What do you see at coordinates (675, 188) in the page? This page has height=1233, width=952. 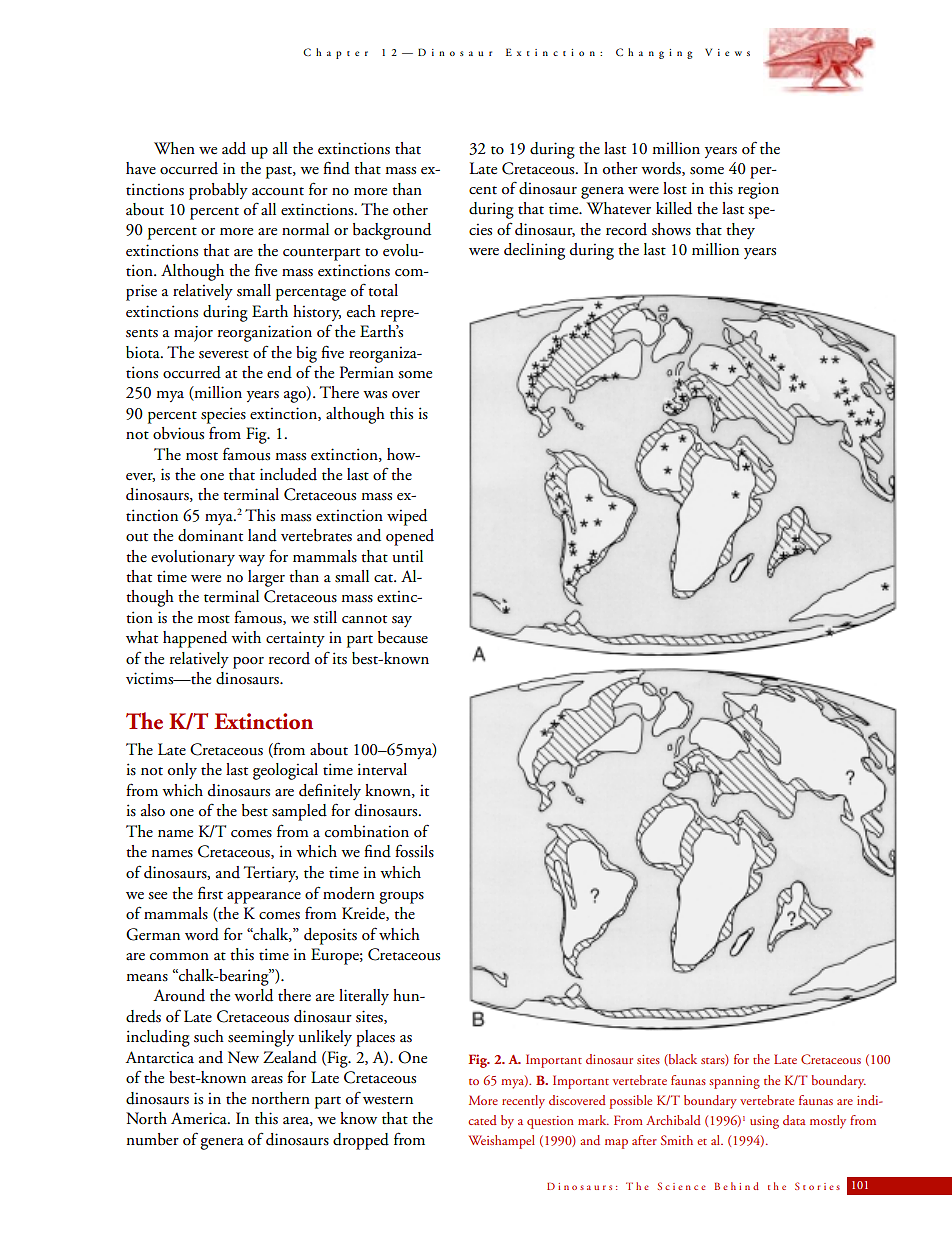 I see `lost` at bounding box center [675, 188].
